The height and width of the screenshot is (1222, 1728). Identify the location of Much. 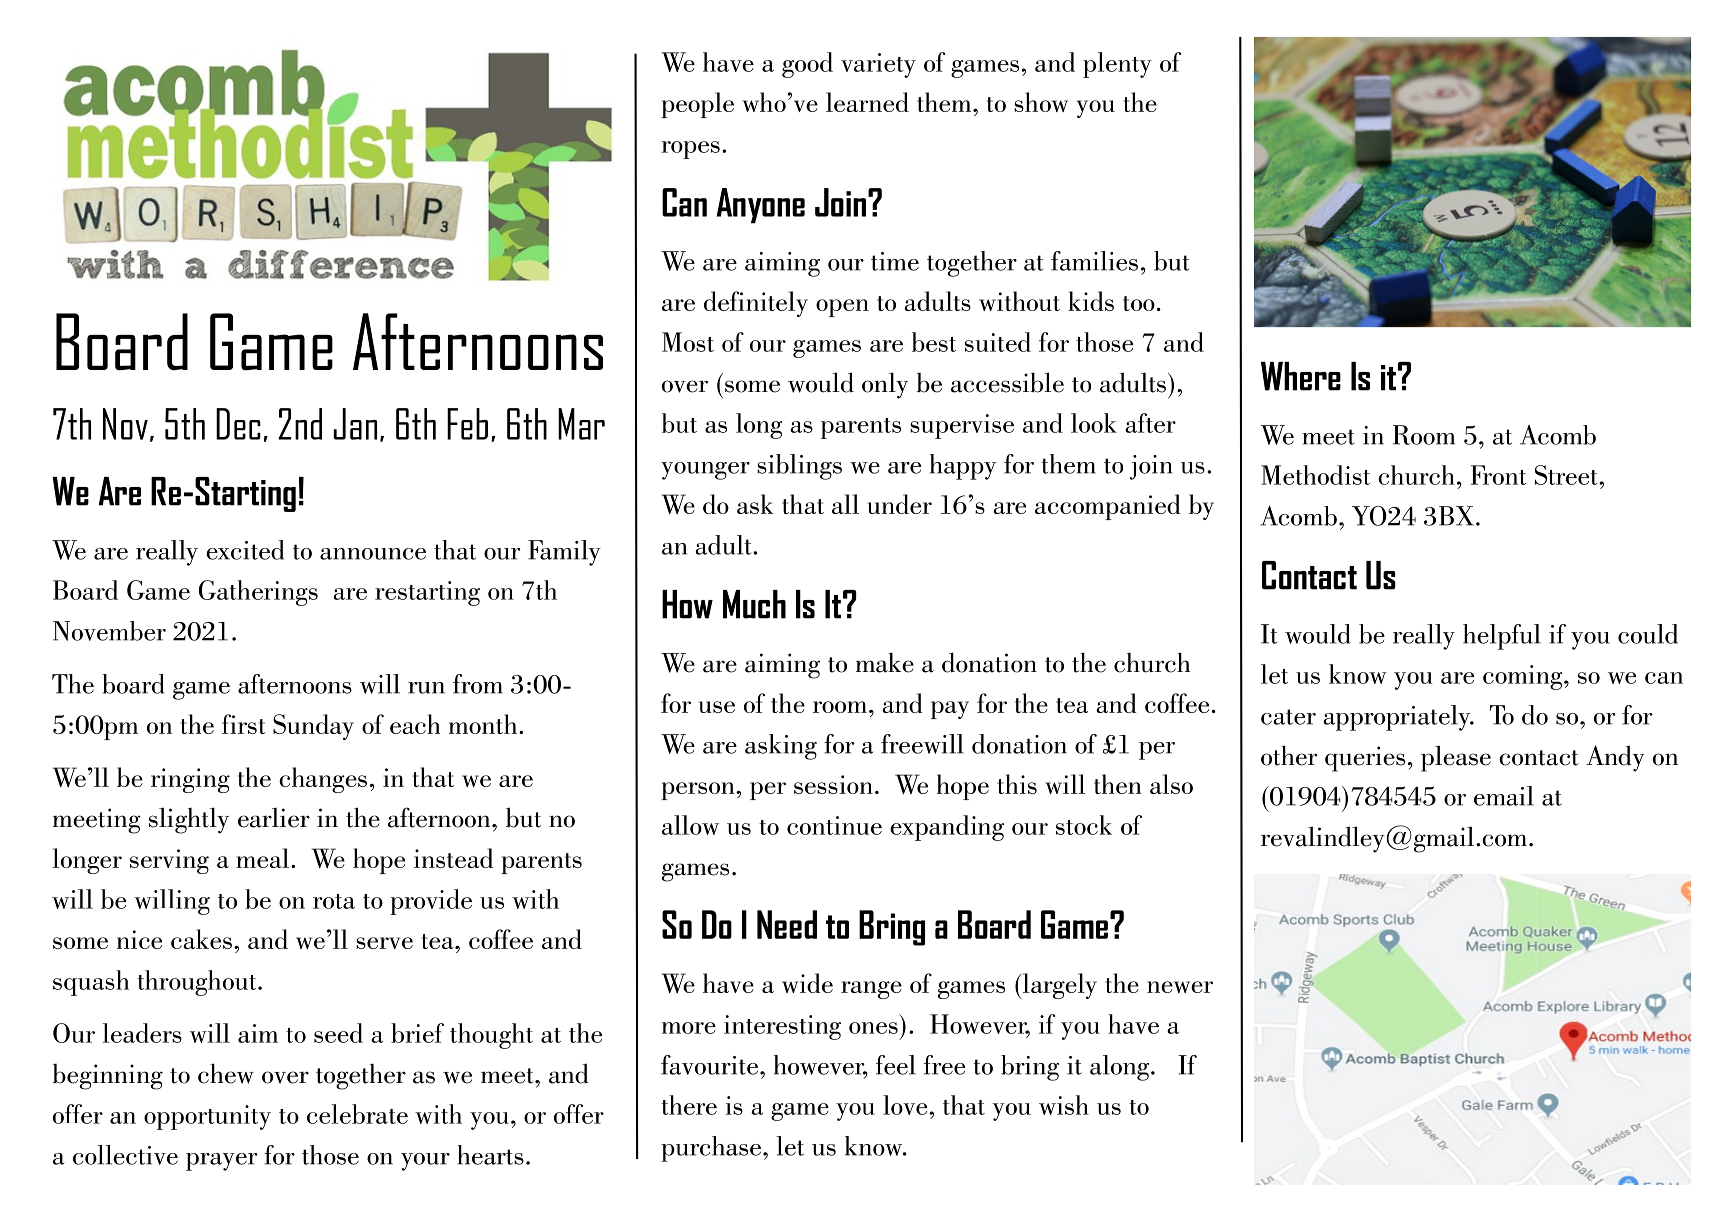
(754, 604).
